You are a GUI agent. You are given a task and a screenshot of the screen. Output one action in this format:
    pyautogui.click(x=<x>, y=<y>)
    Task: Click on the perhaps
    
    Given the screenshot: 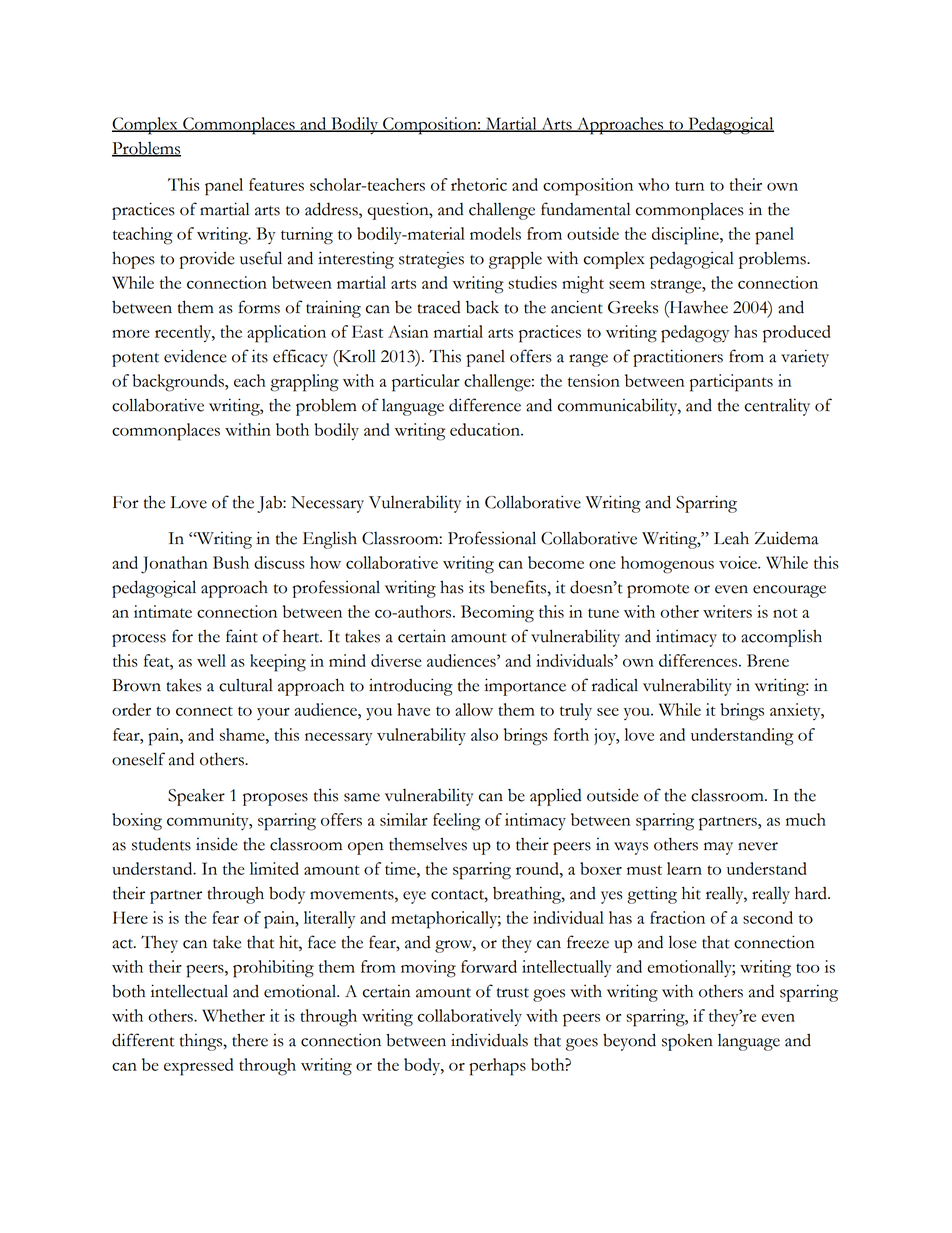 What is the action you would take?
    pyautogui.click(x=497, y=1067)
